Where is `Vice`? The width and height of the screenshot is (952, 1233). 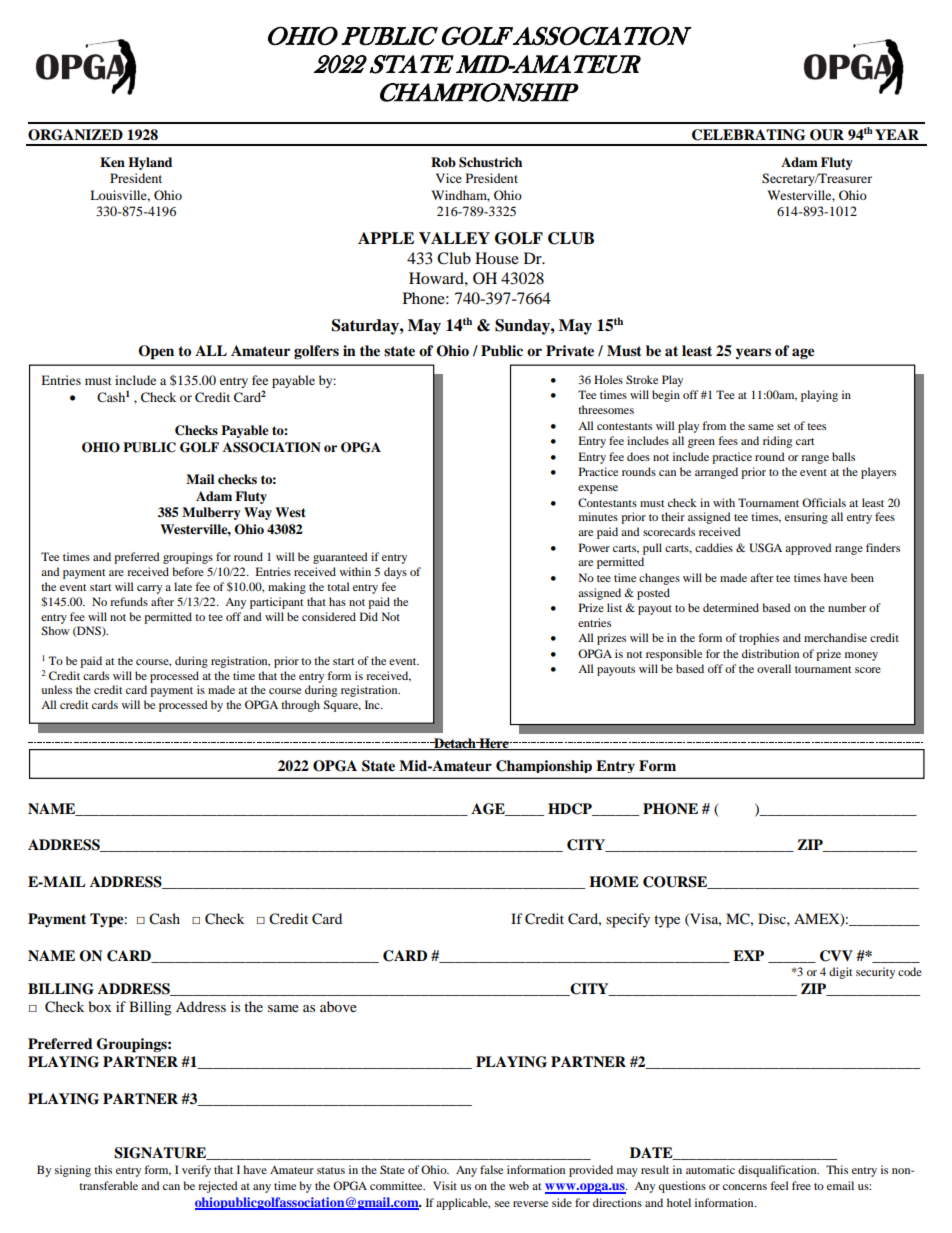
Vice is located at coordinates (449, 178).
